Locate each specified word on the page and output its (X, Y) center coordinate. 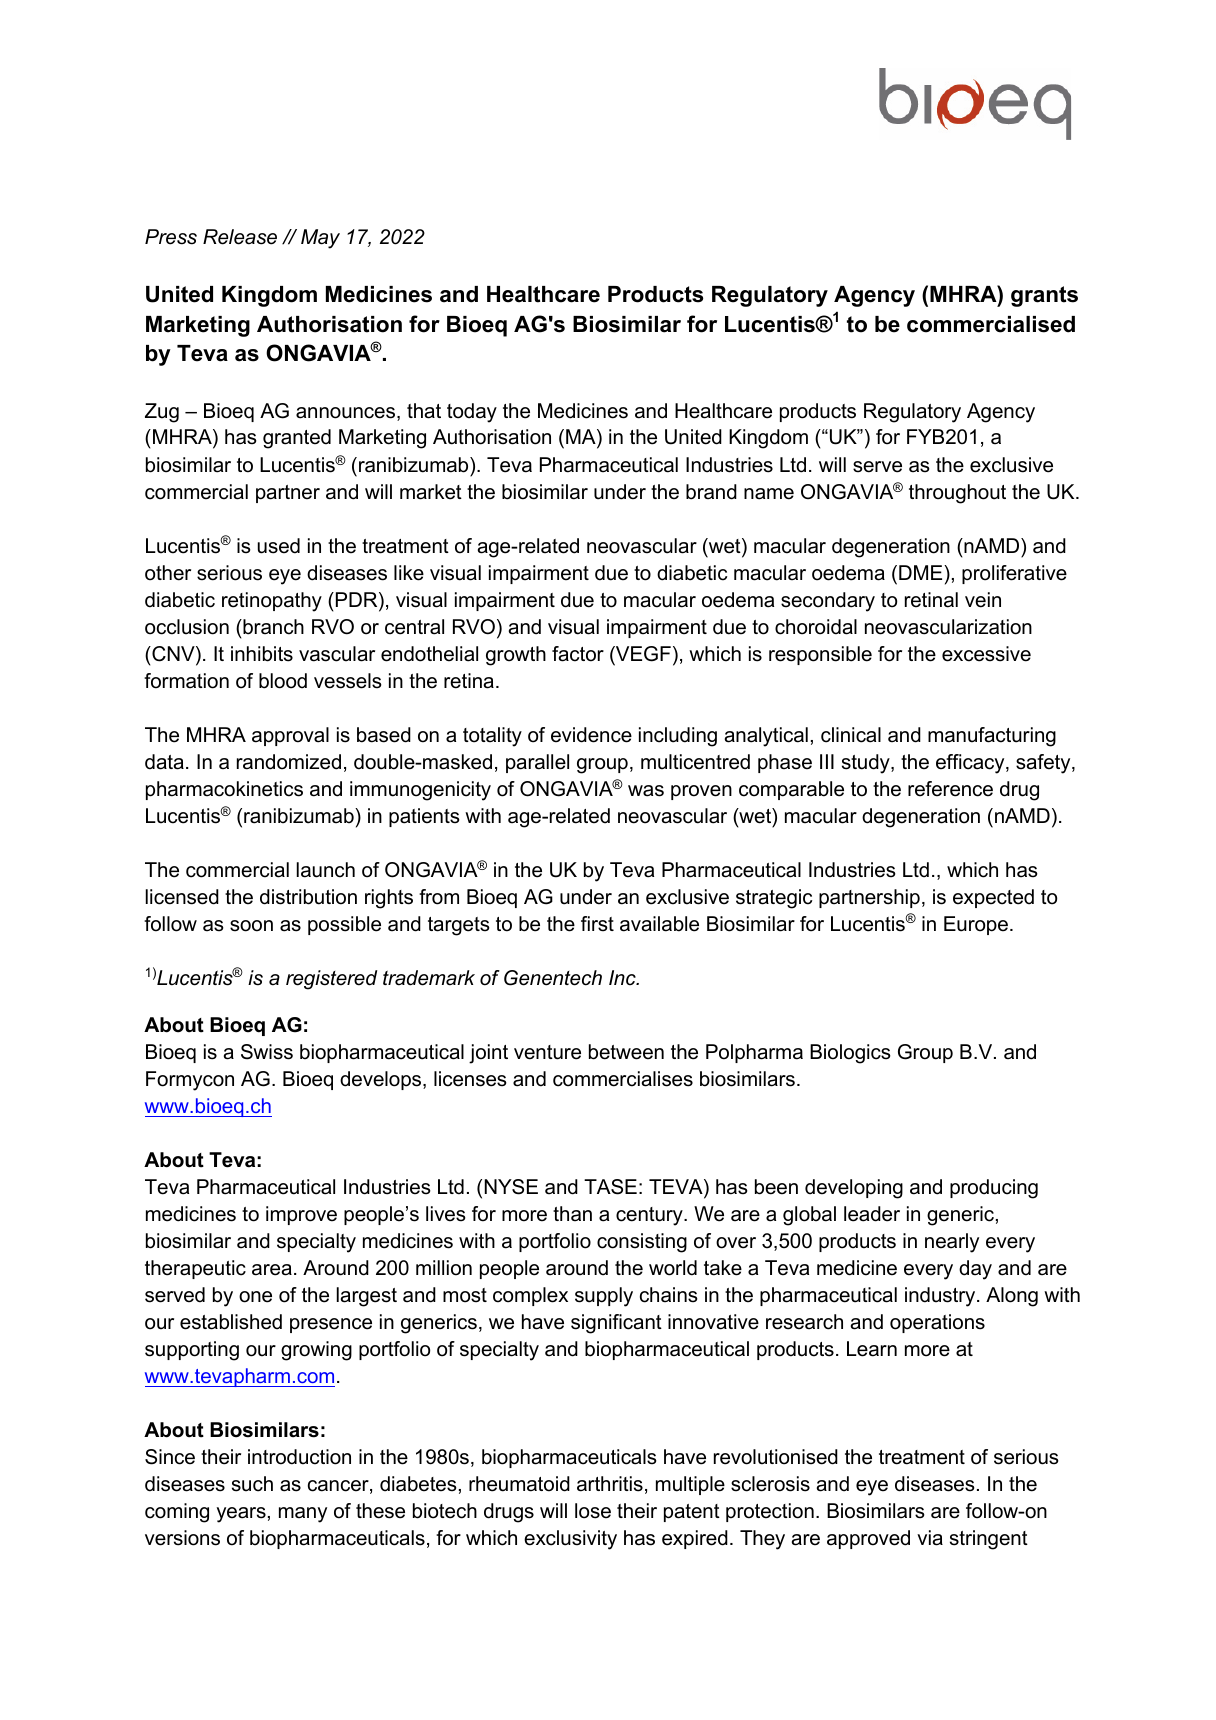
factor (578, 654)
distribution (308, 897)
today (472, 413)
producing (994, 1189)
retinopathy (272, 602)
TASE (610, 1187)
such (252, 1484)
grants (1044, 296)
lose (593, 1511)
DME (922, 572)
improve (301, 1215)
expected (993, 898)
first (597, 924)
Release (240, 237)
